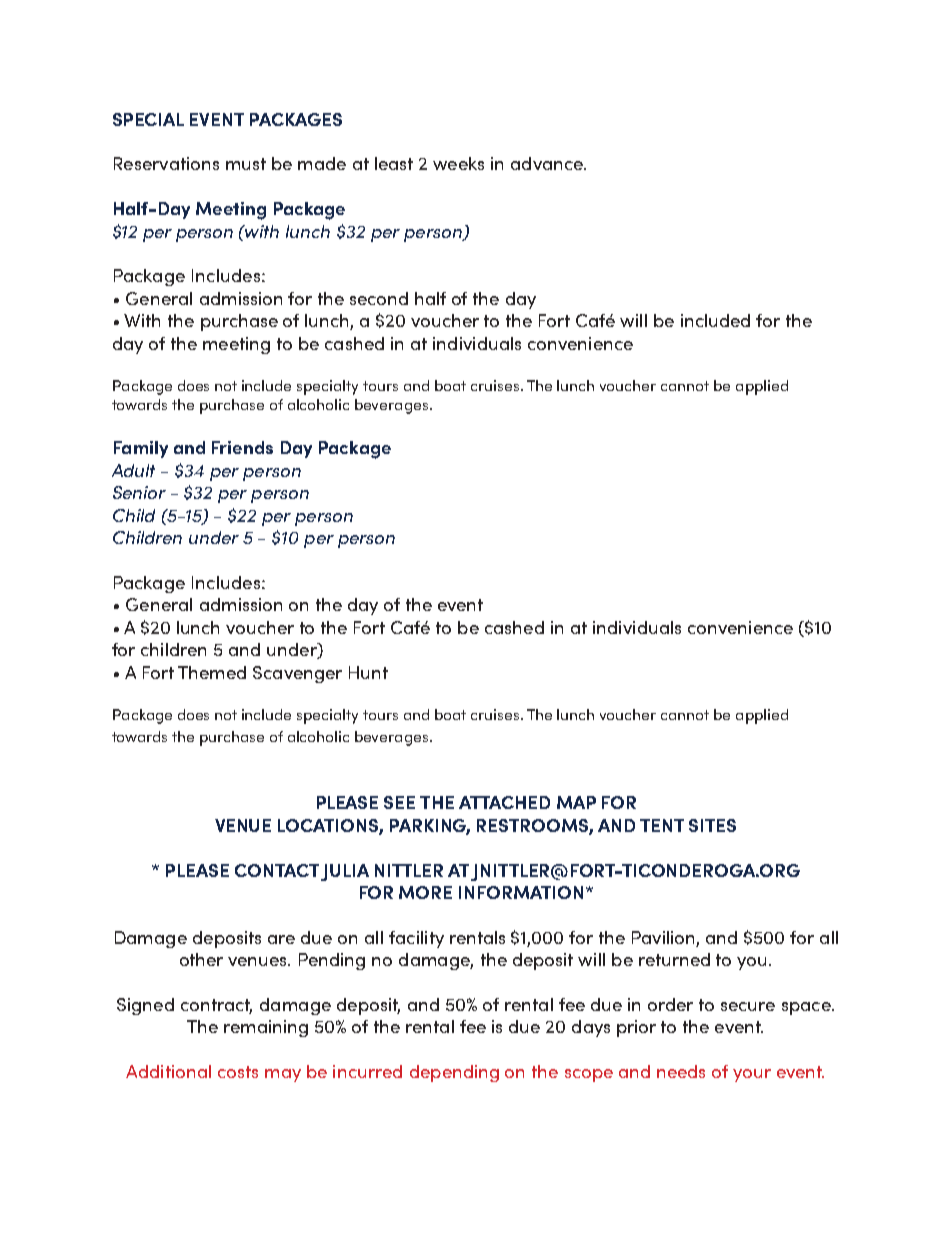 The height and width of the document is (1233, 952). I want to click on weeks, so click(458, 163).
